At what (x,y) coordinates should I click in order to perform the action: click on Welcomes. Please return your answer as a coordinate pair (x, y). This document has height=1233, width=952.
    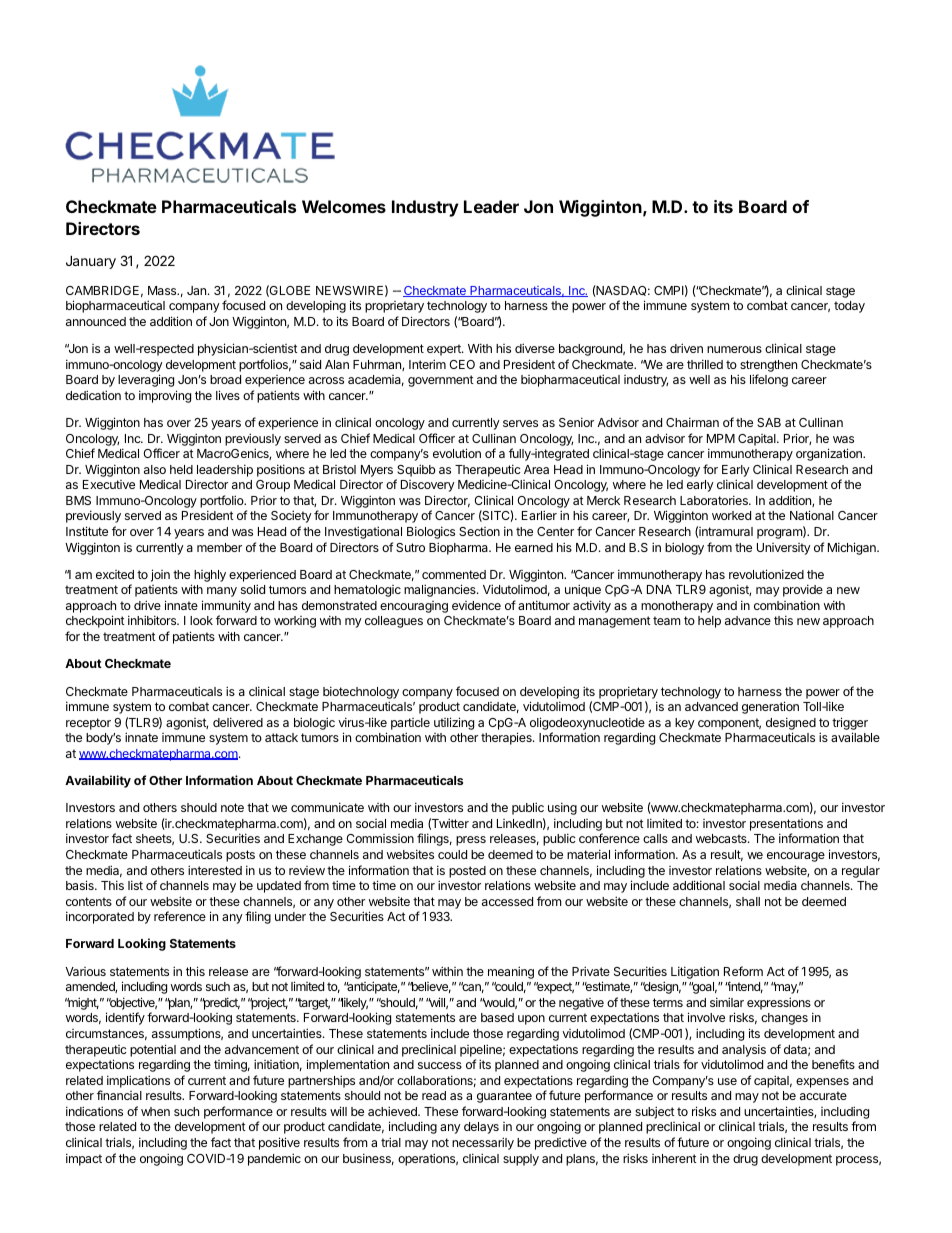
    Looking at the image, I should click on (344, 206).
